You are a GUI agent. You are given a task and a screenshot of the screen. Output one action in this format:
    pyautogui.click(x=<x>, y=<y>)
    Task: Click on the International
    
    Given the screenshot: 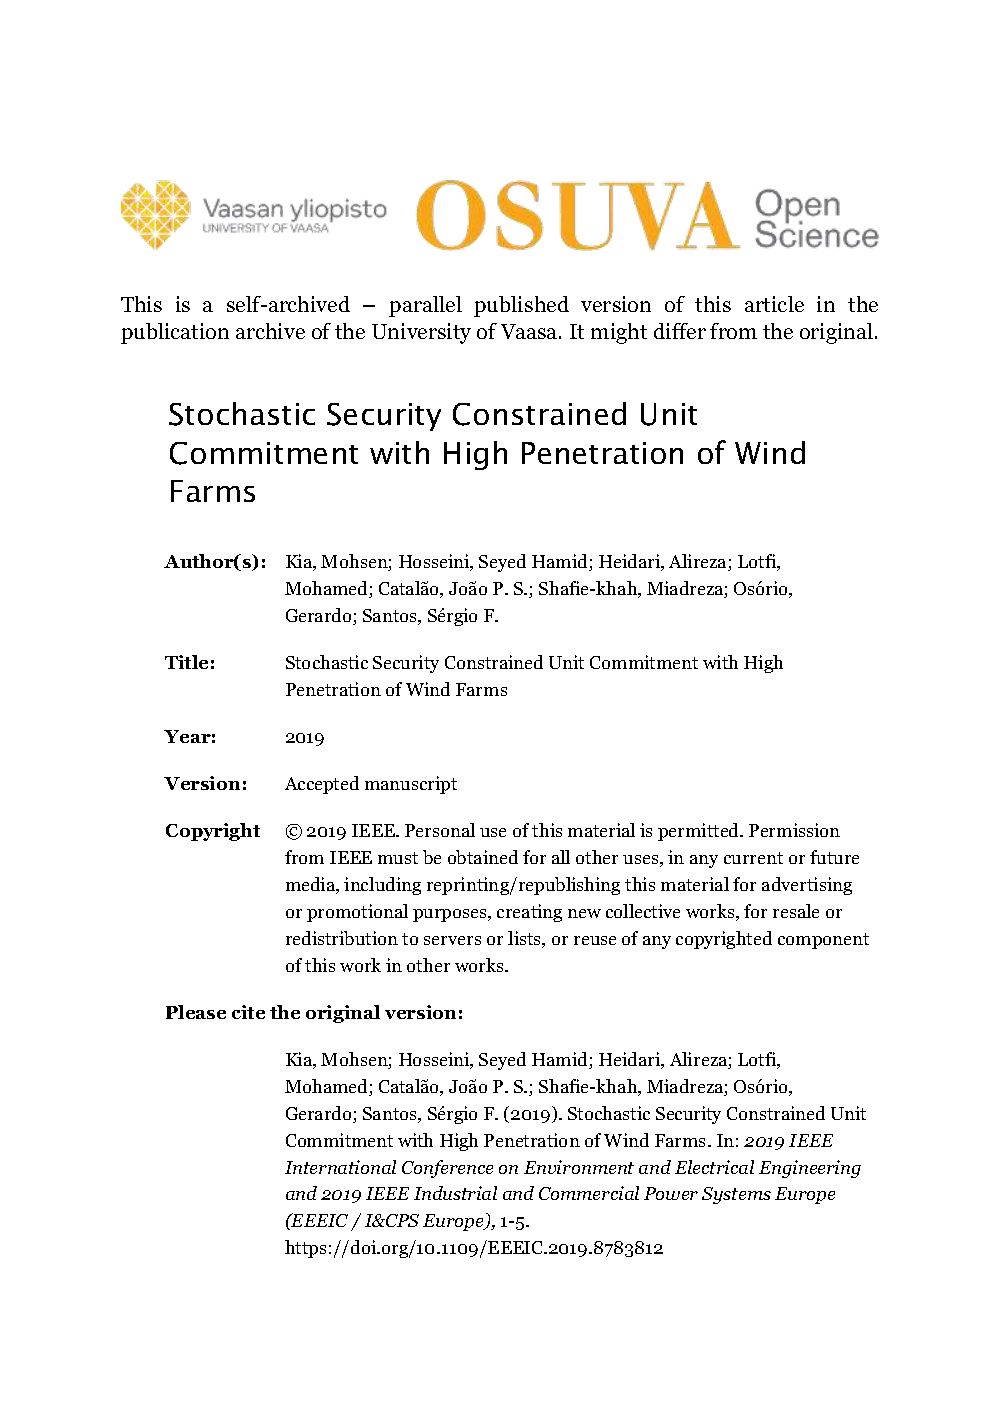 What is the action you would take?
    pyautogui.click(x=340, y=1167)
